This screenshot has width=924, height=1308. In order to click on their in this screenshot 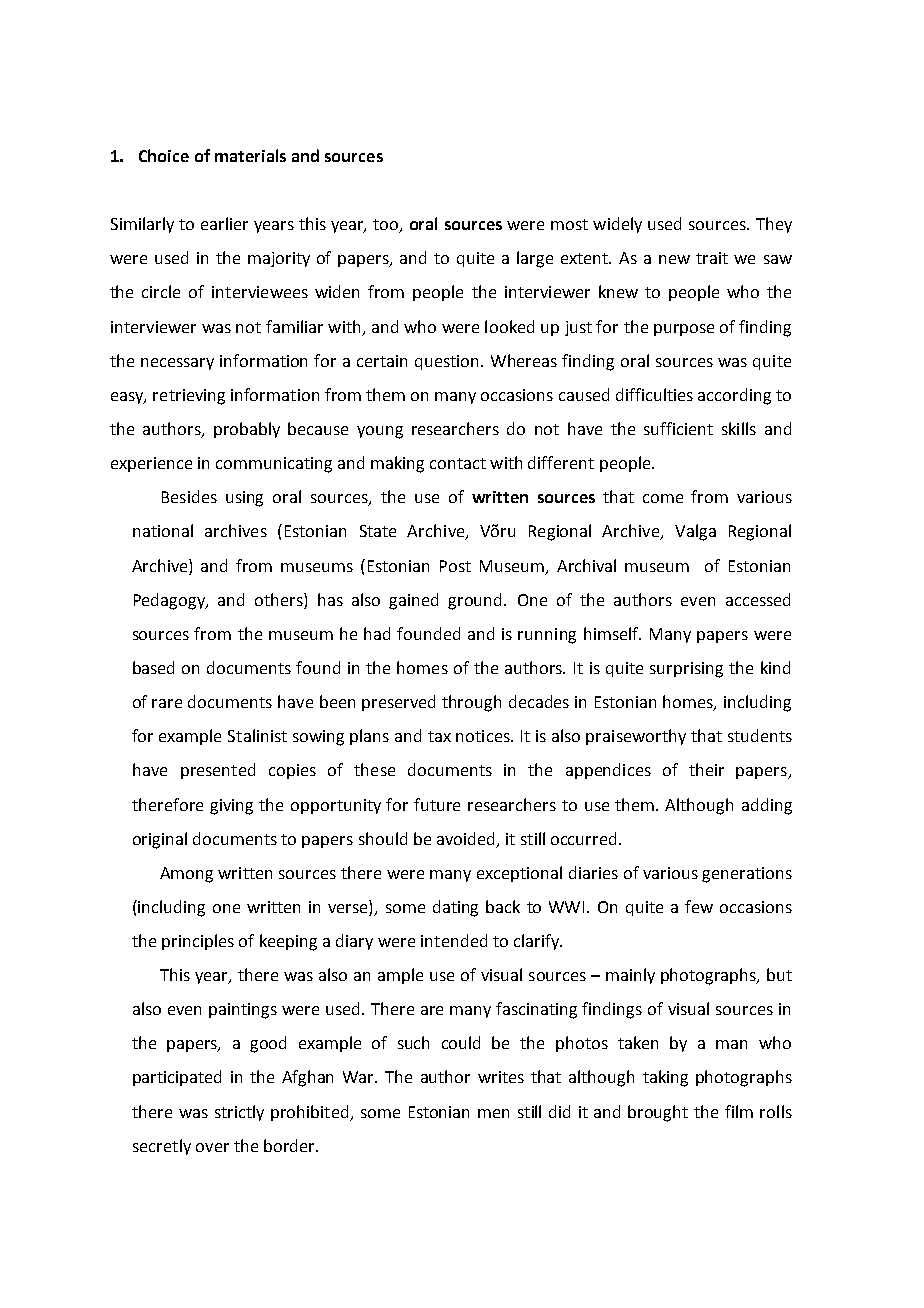, I will do `click(706, 769)`.
